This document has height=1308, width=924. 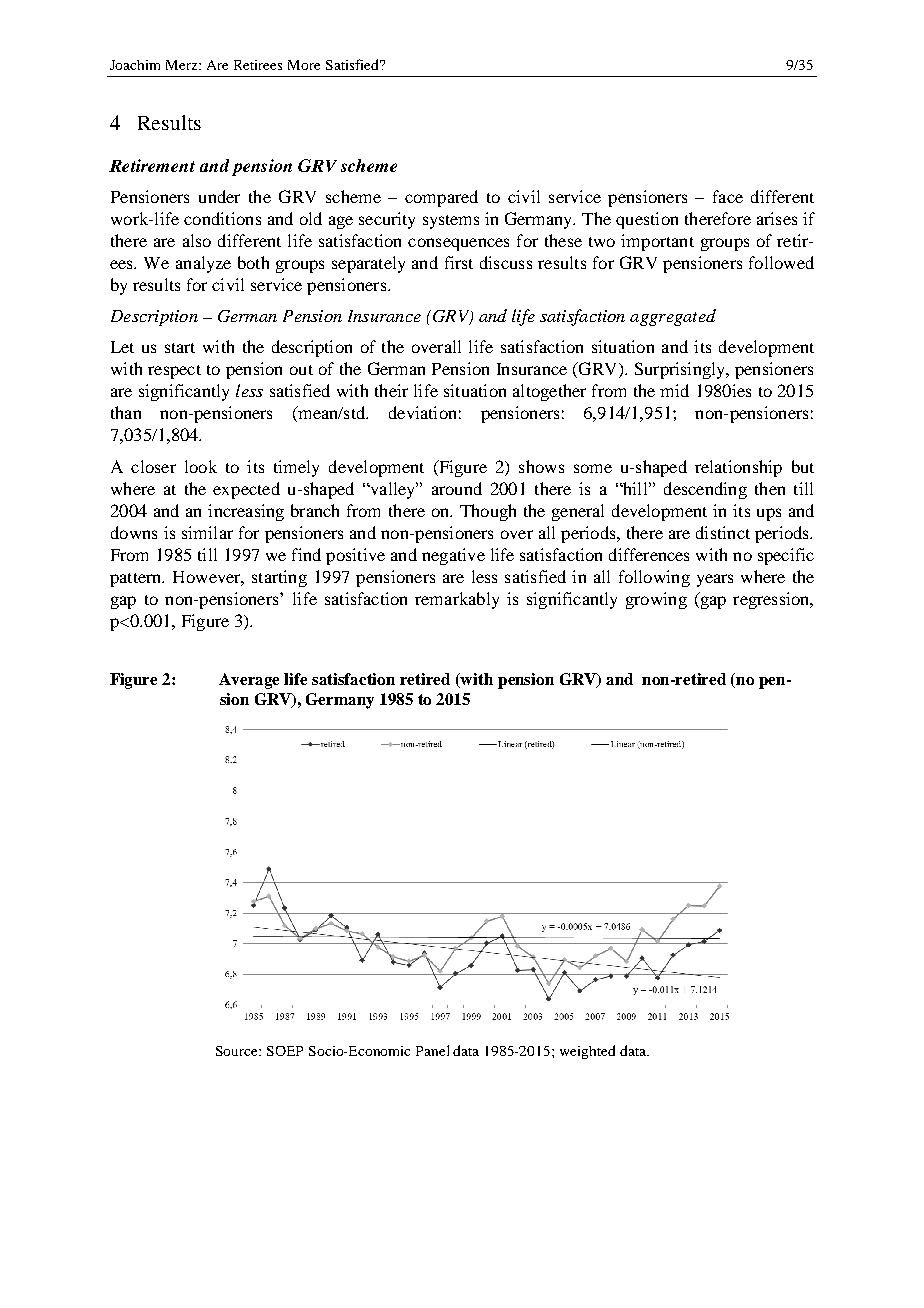 What do you see at coordinates (432, 1050) in the document?
I see `Panel` at bounding box center [432, 1050].
